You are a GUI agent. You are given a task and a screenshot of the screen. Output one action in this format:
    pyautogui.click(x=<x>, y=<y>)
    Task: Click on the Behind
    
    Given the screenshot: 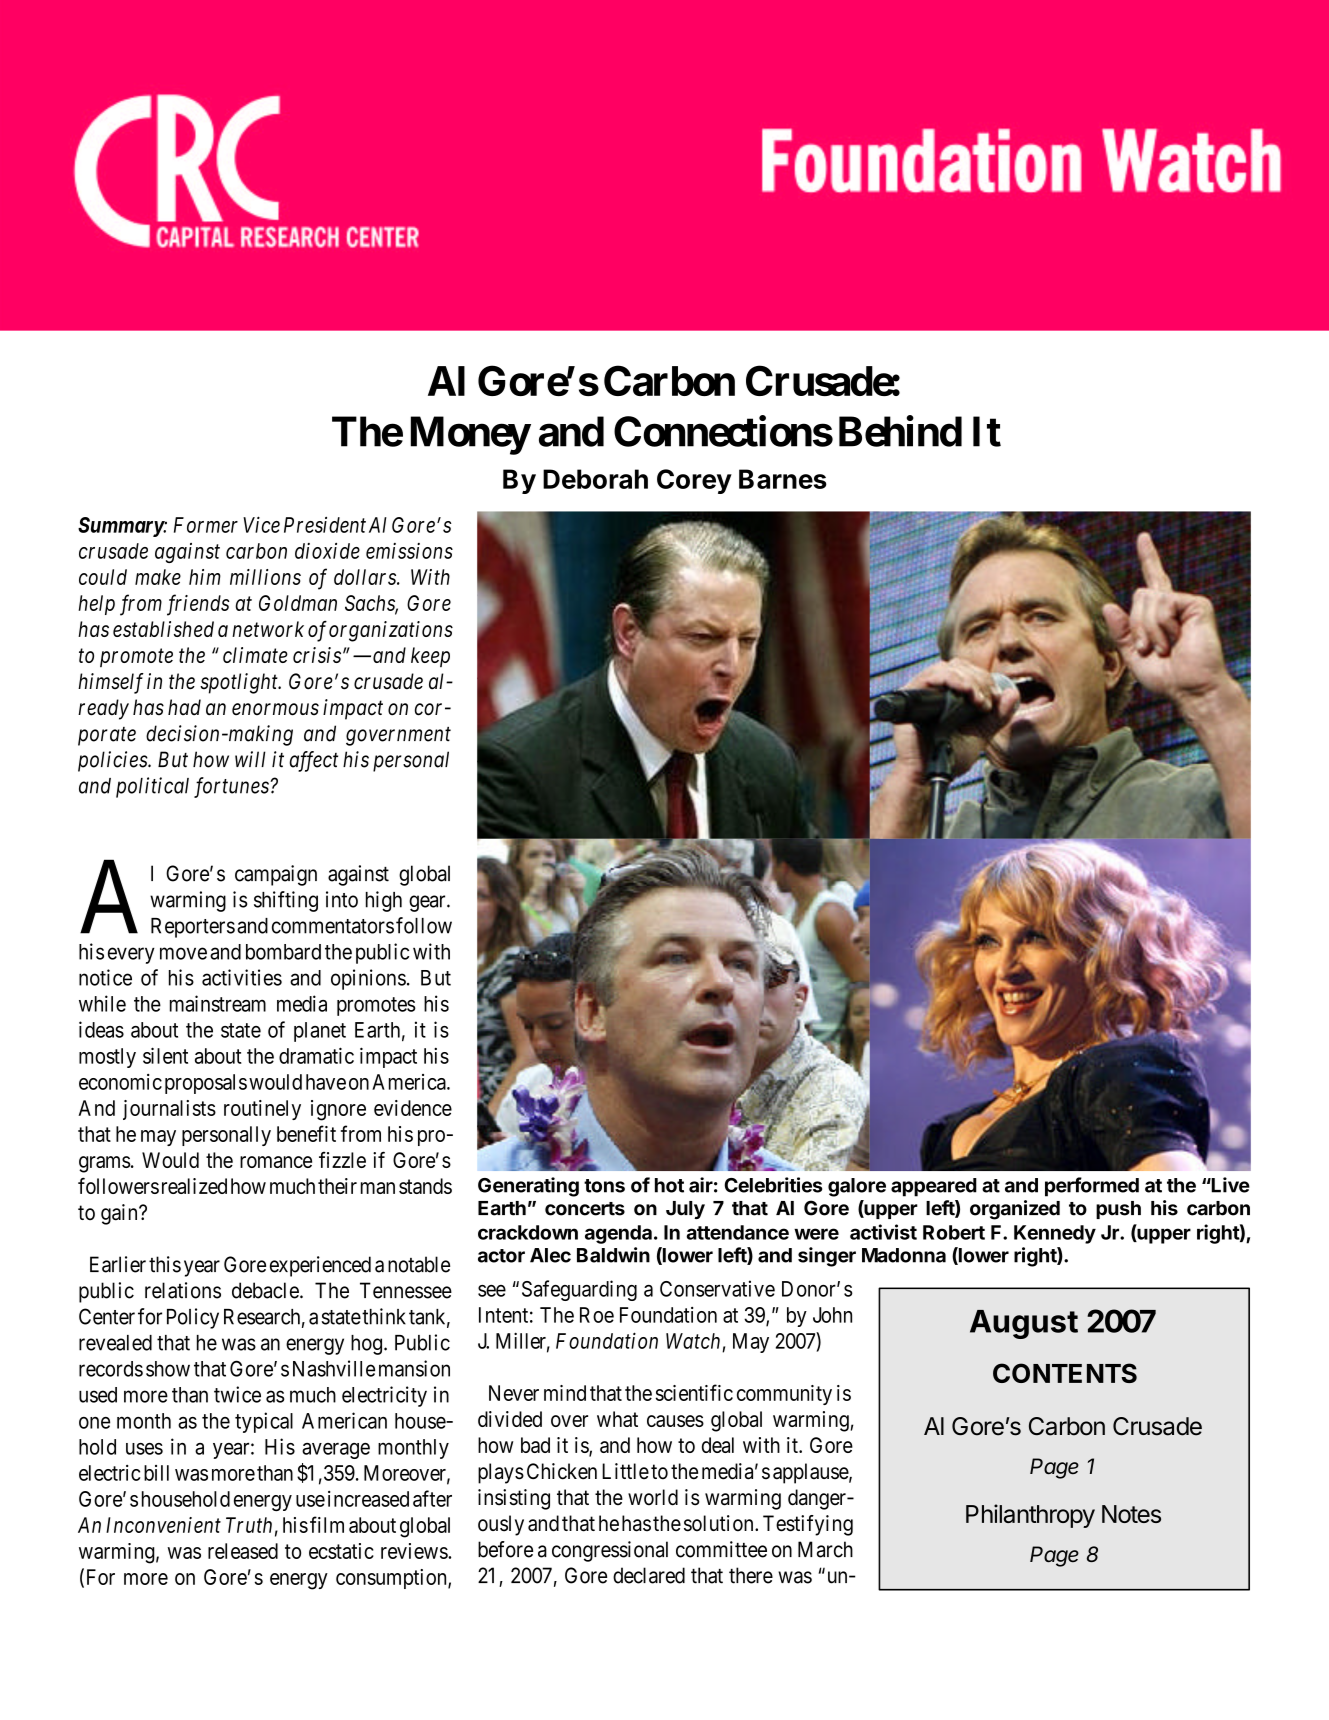 What is the action you would take?
    pyautogui.click(x=900, y=431)
